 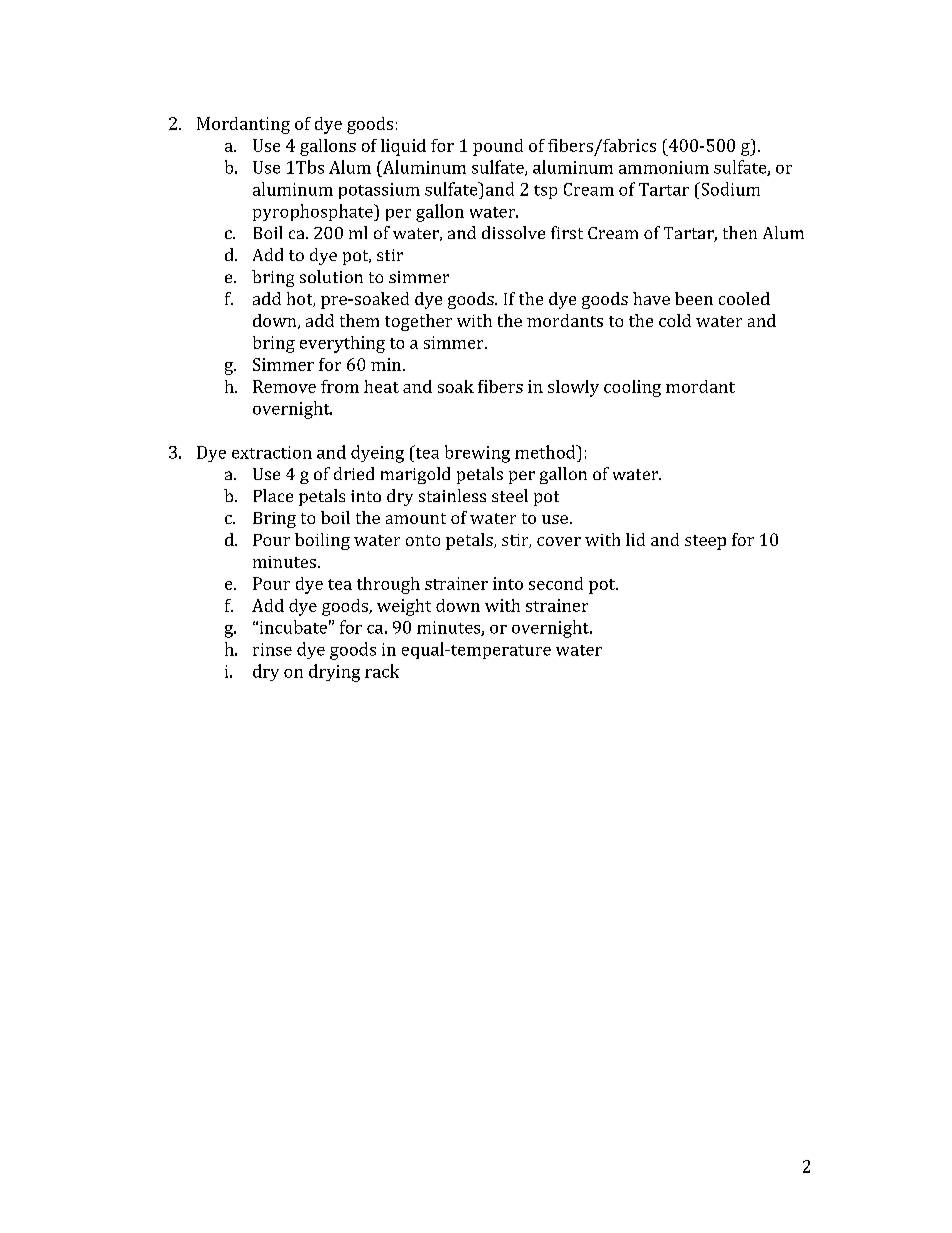 What do you see at coordinates (334, 673) in the image?
I see `drying` at bounding box center [334, 673].
